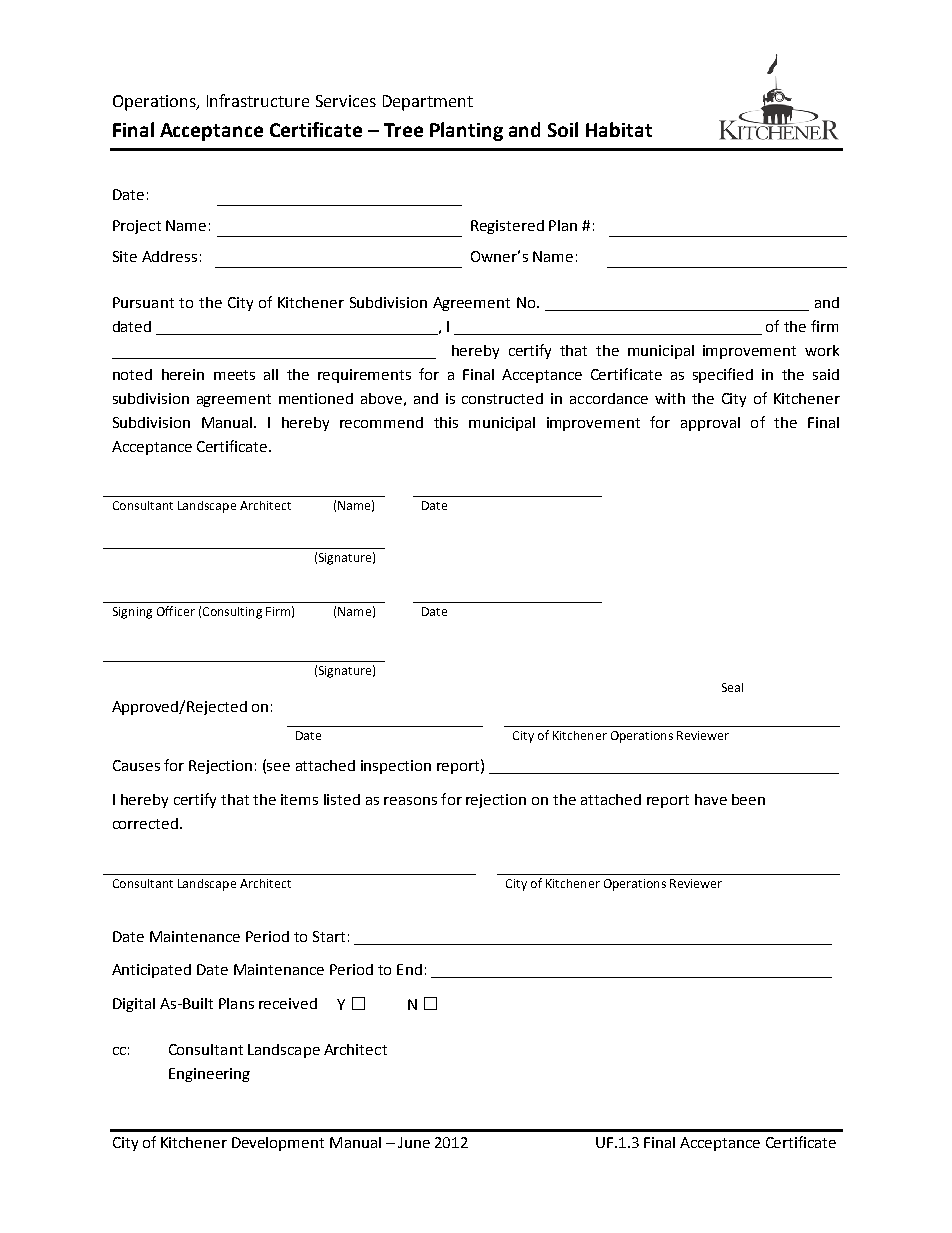  What do you see at coordinates (145, 823) in the screenshot?
I see `corrected` at bounding box center [145, 823].
